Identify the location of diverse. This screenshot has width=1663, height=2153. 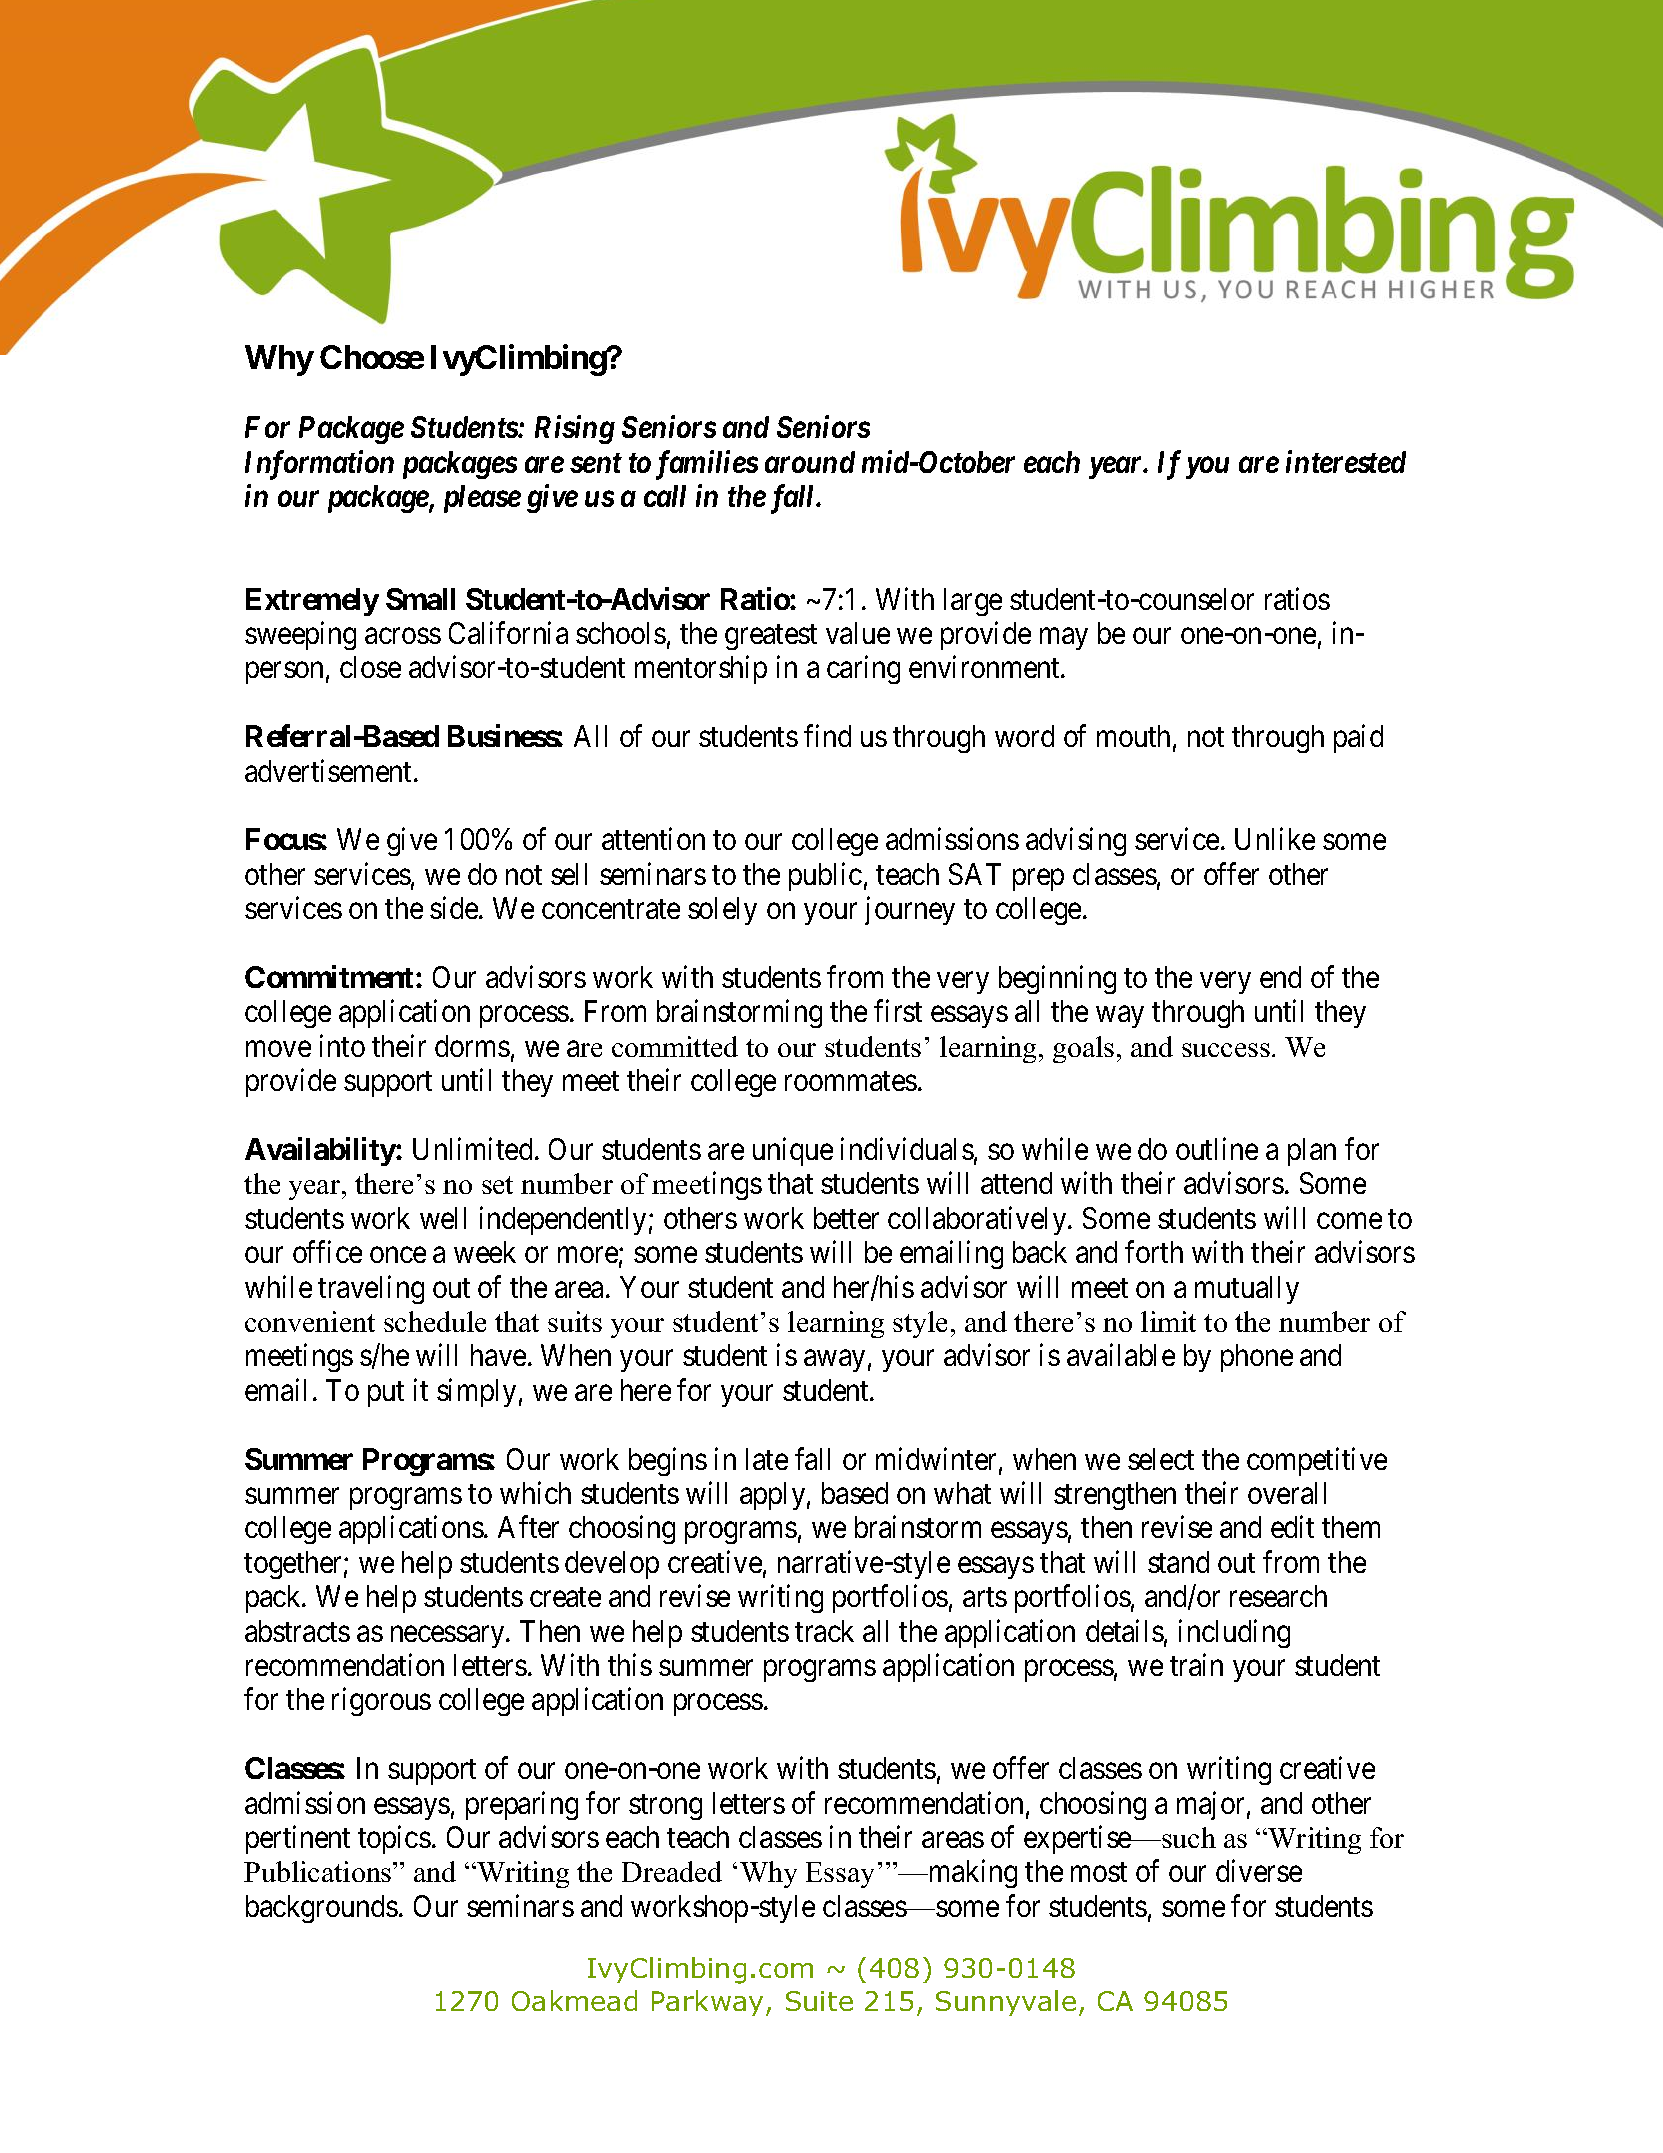
(1259, 1871).
